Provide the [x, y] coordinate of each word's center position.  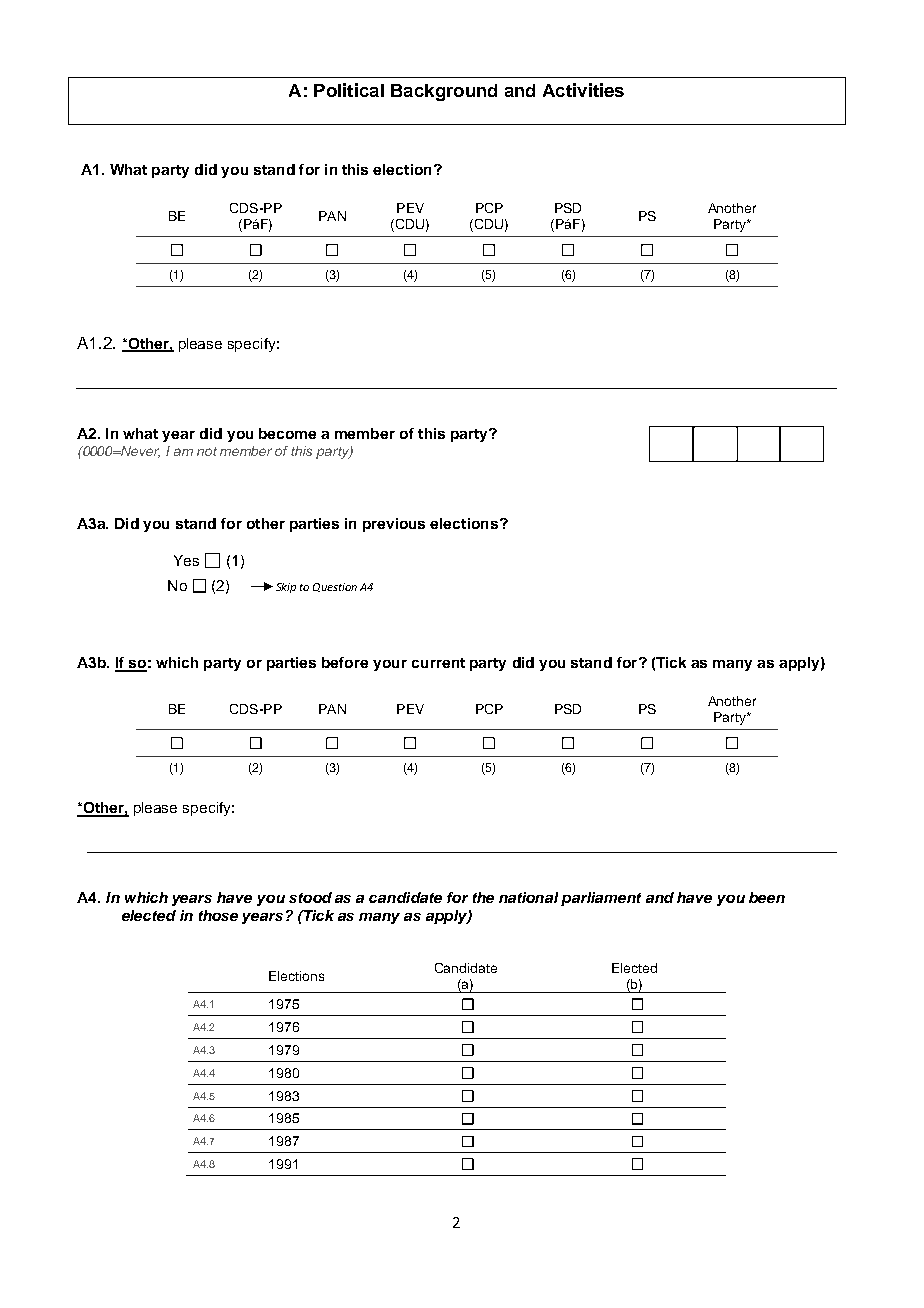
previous [394, 525]
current [438, 663]
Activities [583, 90]
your [390, 665]
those [218, 915]
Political [349, 90]
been [767, 897]
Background [444, 92]
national [528, 897]
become [287, 433]
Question [335, 587]
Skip [286, 588]
